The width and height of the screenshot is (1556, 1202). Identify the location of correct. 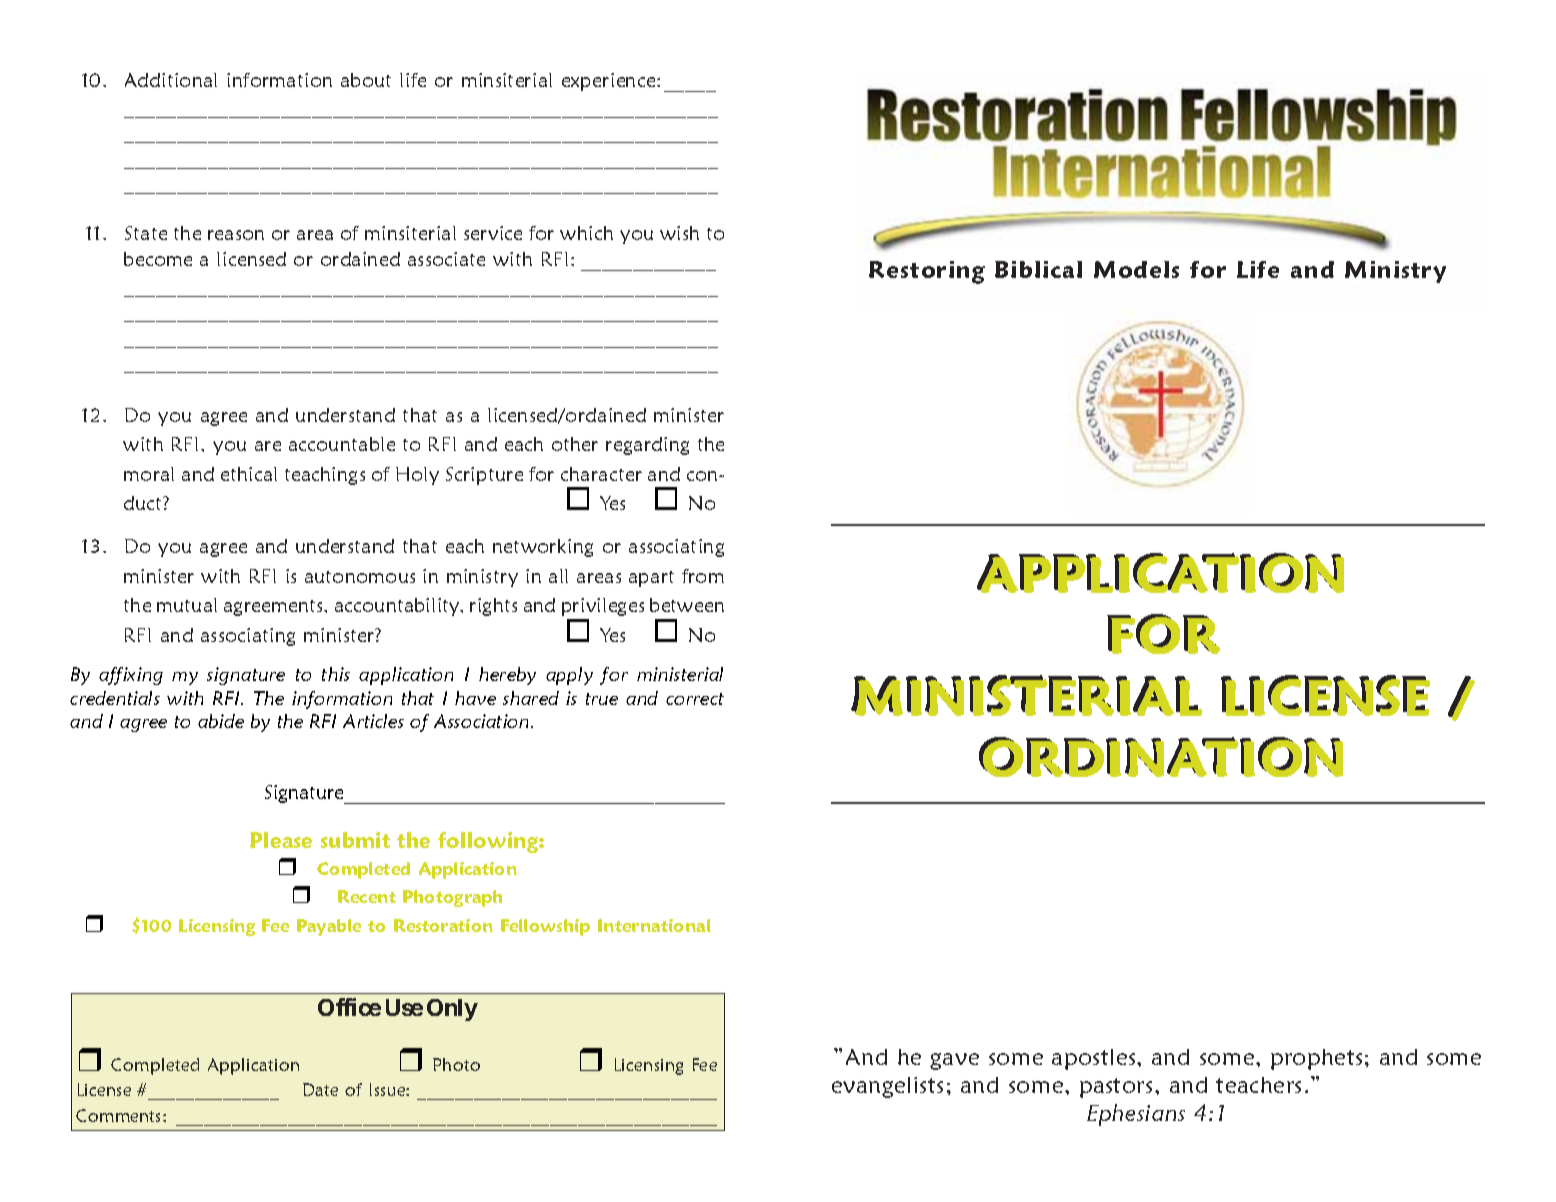
(695, 699).
